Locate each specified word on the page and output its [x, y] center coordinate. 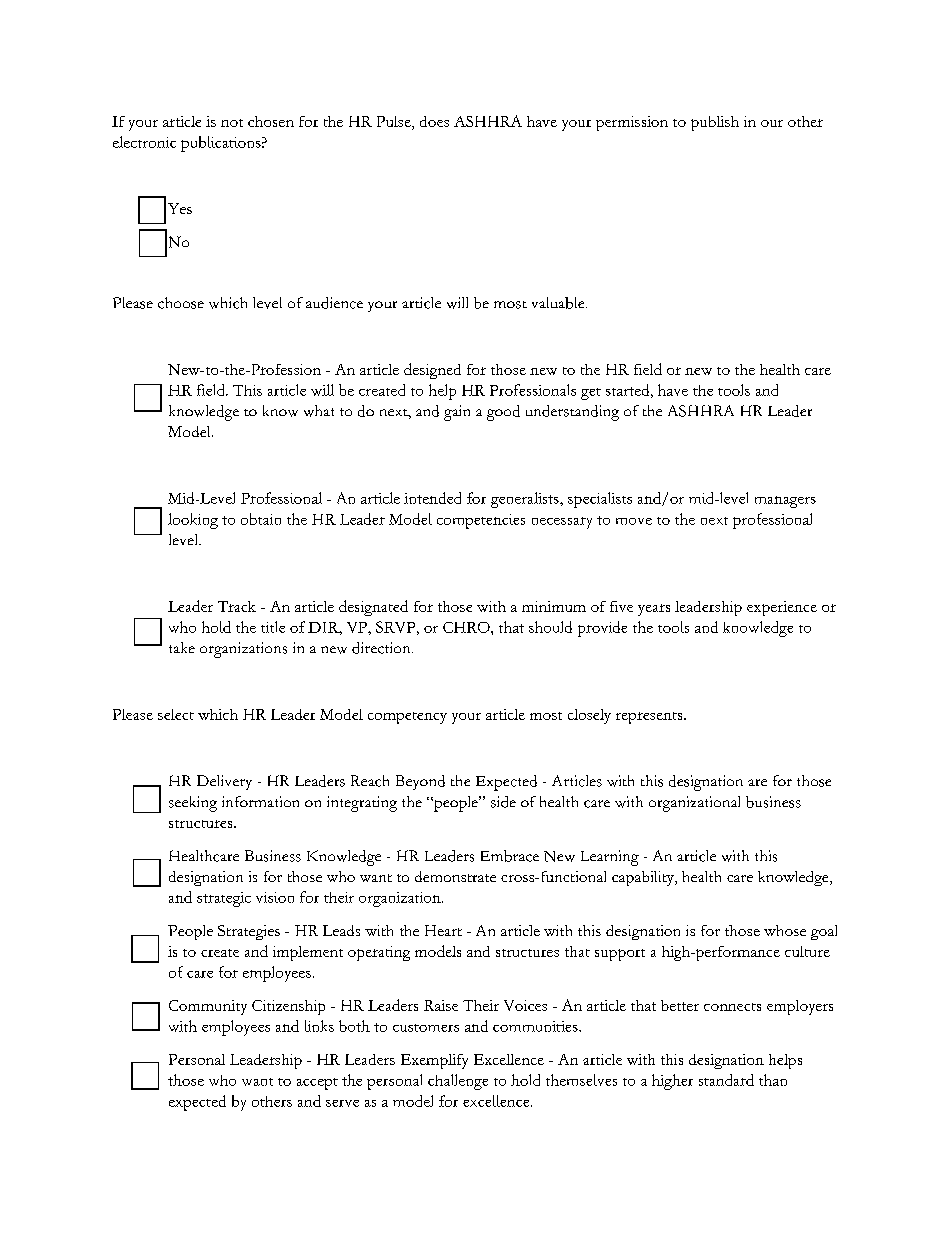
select [176, 714]
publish [715, 123]
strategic [224, 899]
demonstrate [455, 876]
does [434, 121]
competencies [481, 521]
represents [650, 718]
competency [407, 718]
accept [317, 1084]
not [232, 123]
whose [785, 930]
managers [785, 502]
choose [181, 303]
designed [432, 371]
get [591, 394]
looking [193, 521]
